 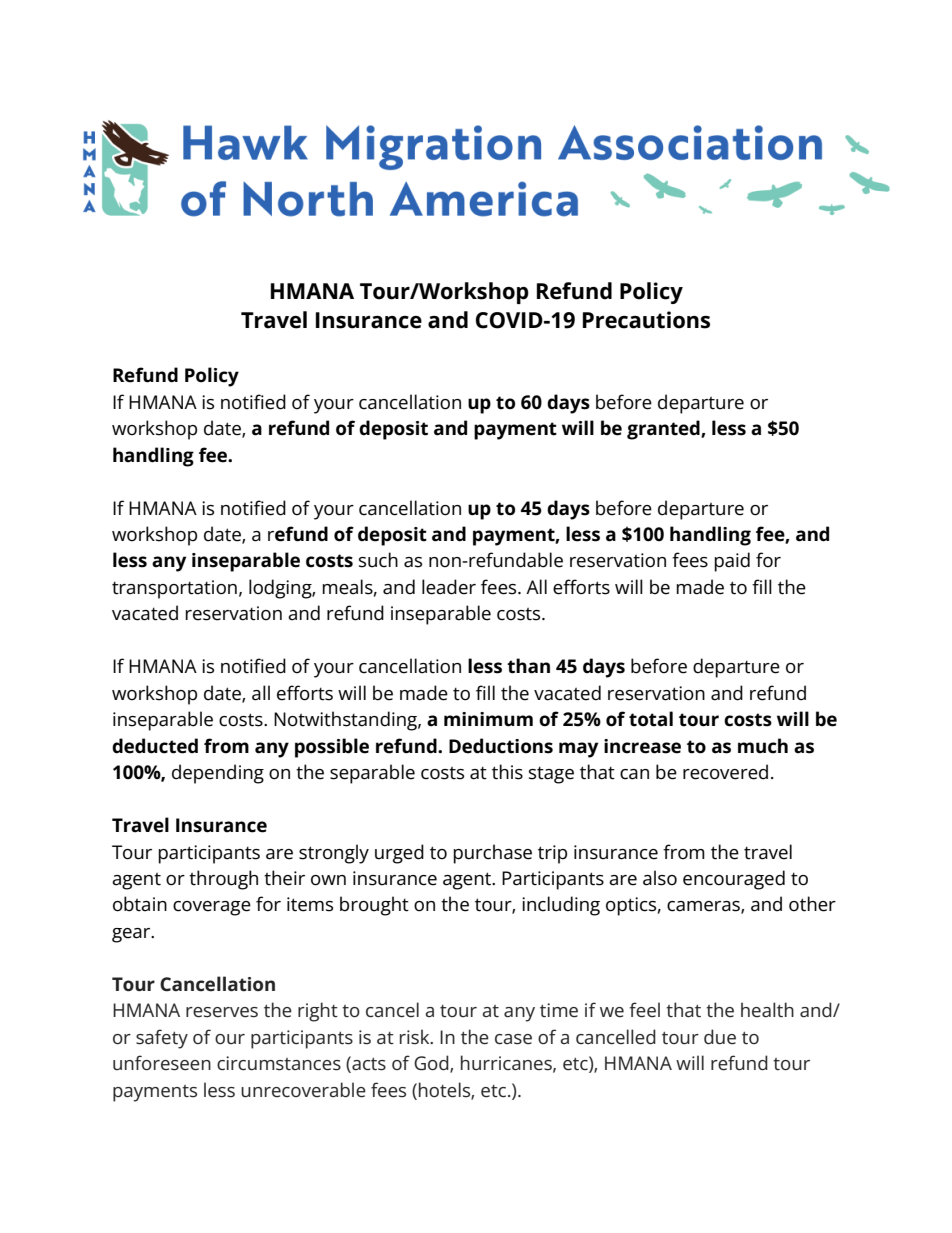 I want to click on unforeseen, so click(x=162, y=1063).
